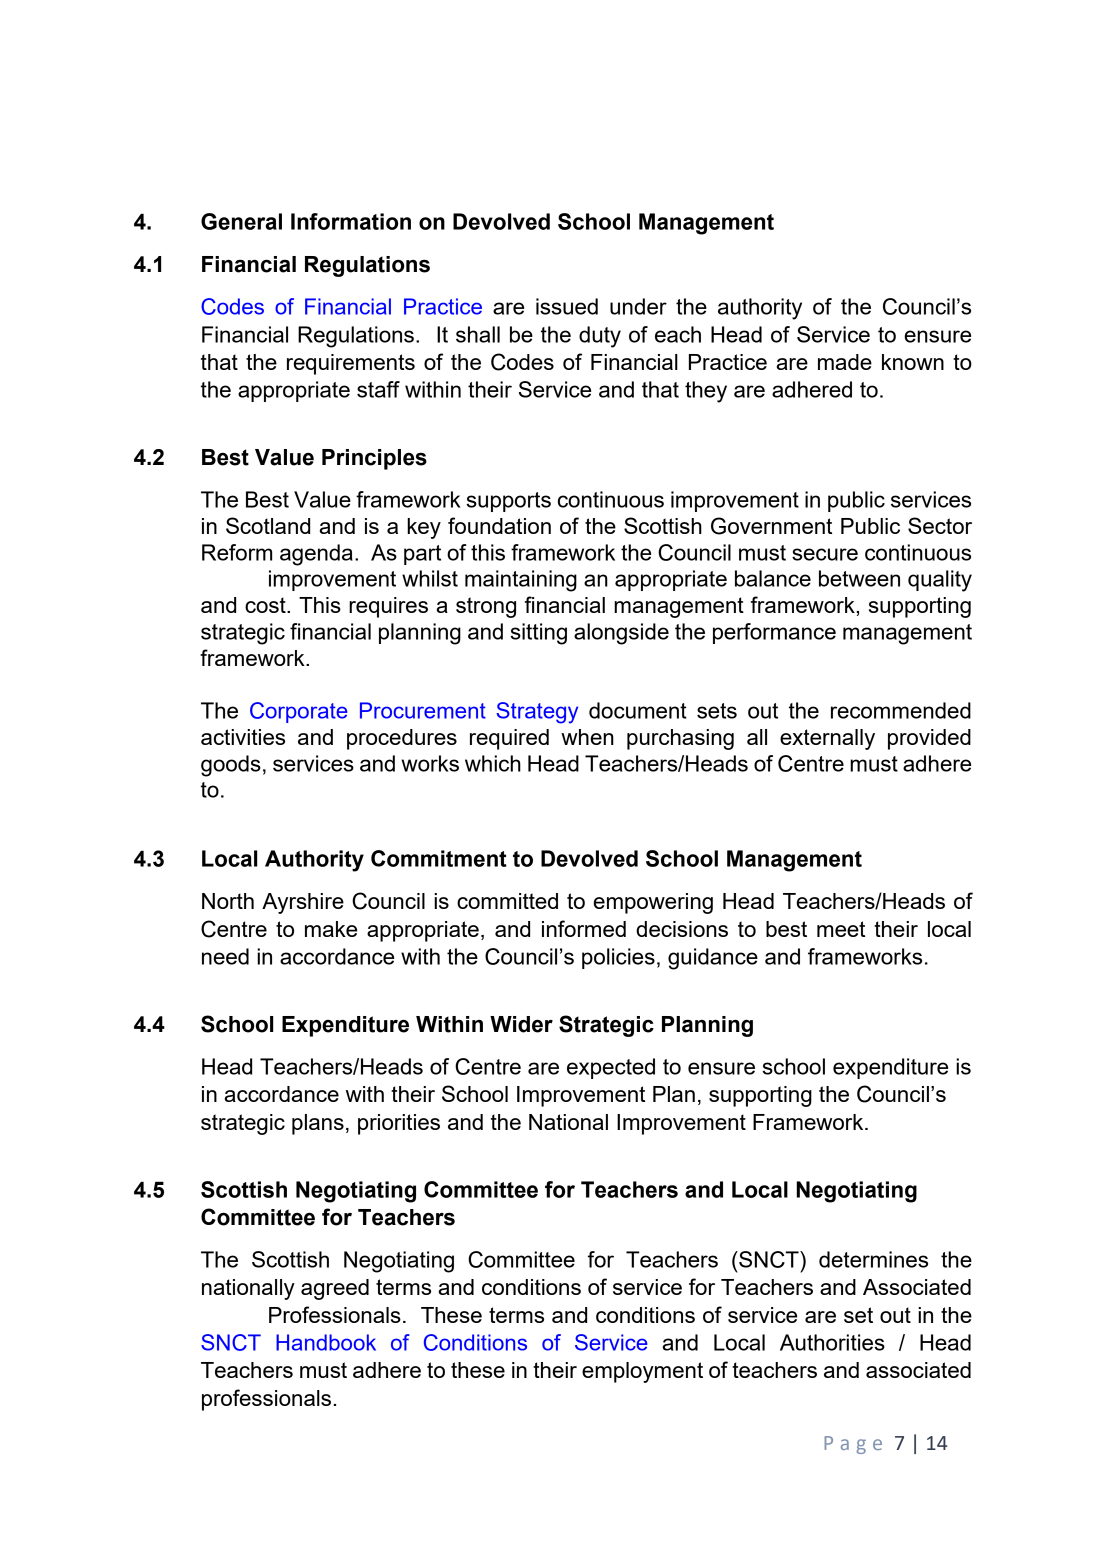 This image has width=1106, height=1564. What do you see at coordinates (266, 605) in the image?
I see `cost` at bounding box center [266, 605].
